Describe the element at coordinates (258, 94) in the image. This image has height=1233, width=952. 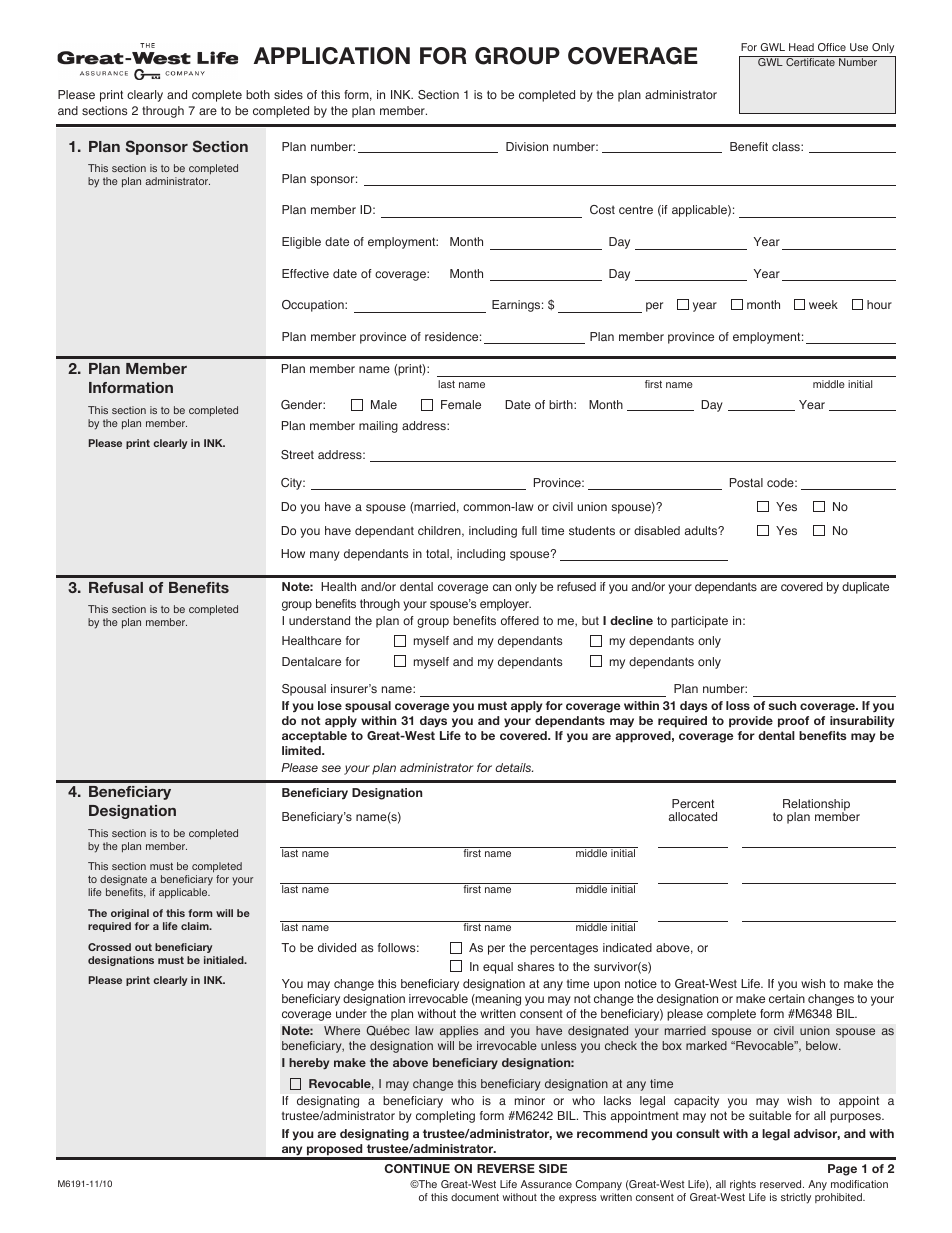
I see `both` at that location.
